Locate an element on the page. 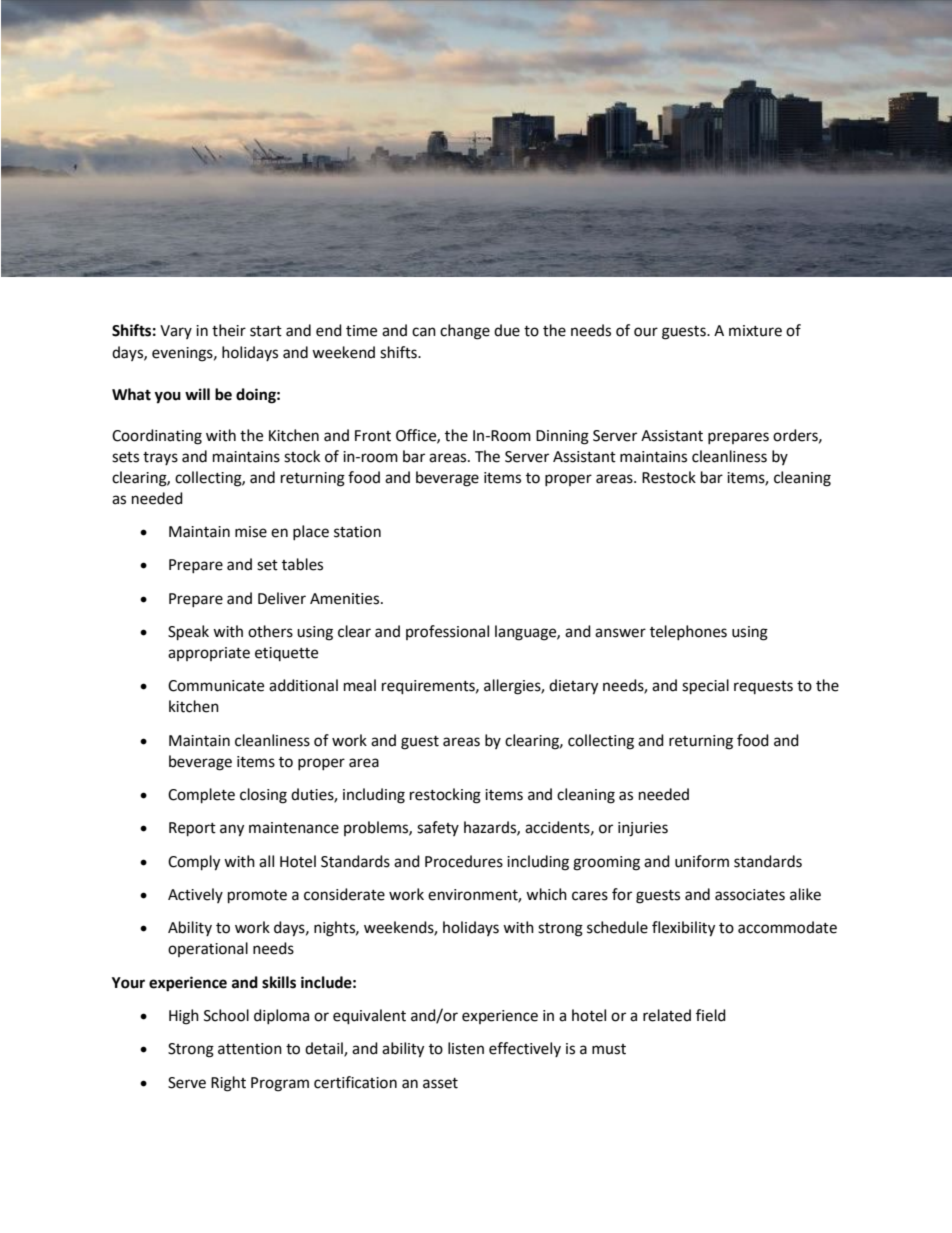  listen is located at coordinates (466, 1048).
